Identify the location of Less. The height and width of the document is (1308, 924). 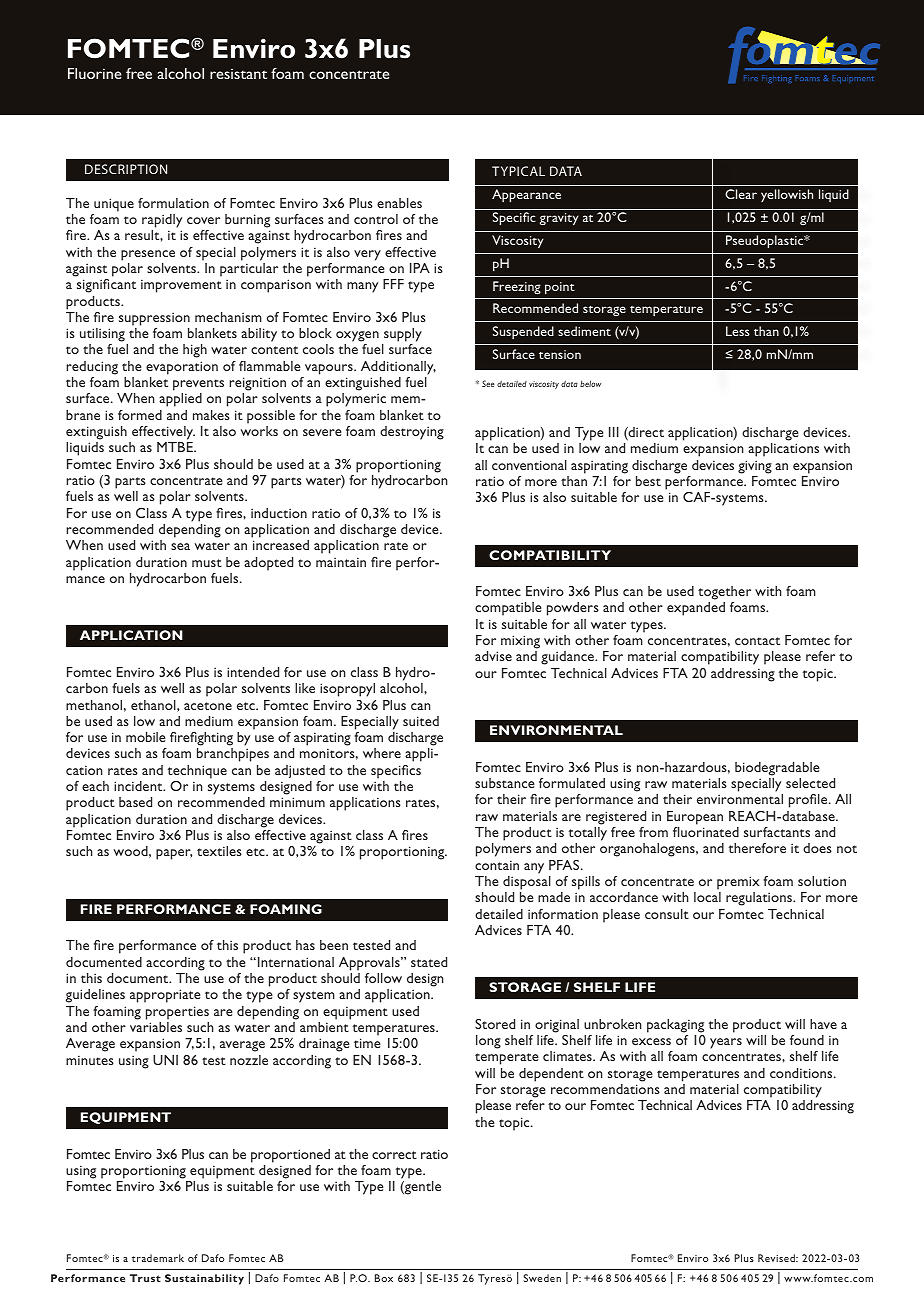
(738, 331).
